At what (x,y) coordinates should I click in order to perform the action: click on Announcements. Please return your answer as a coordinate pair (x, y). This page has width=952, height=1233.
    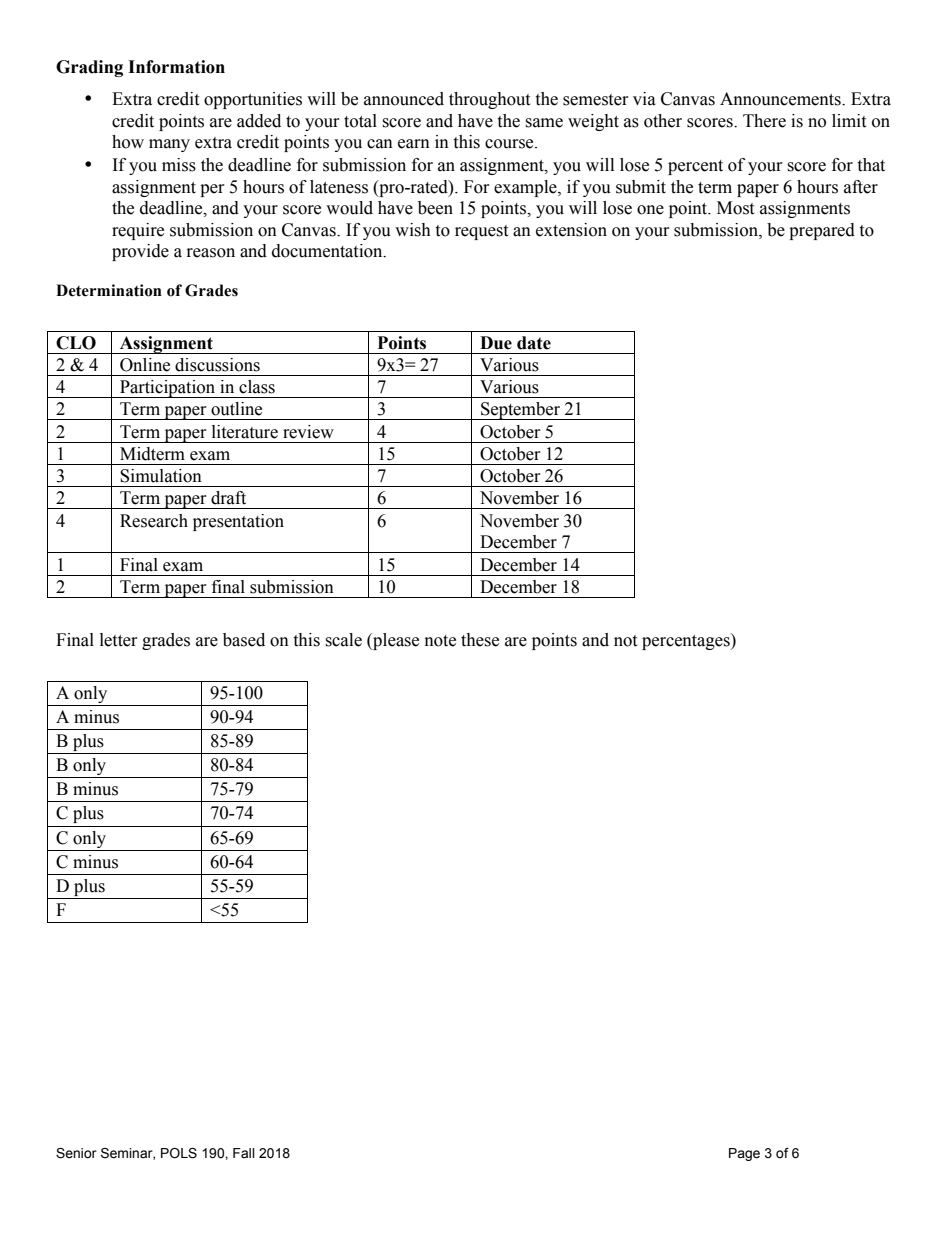
    Looking at the image, I should click on (781, 99).
